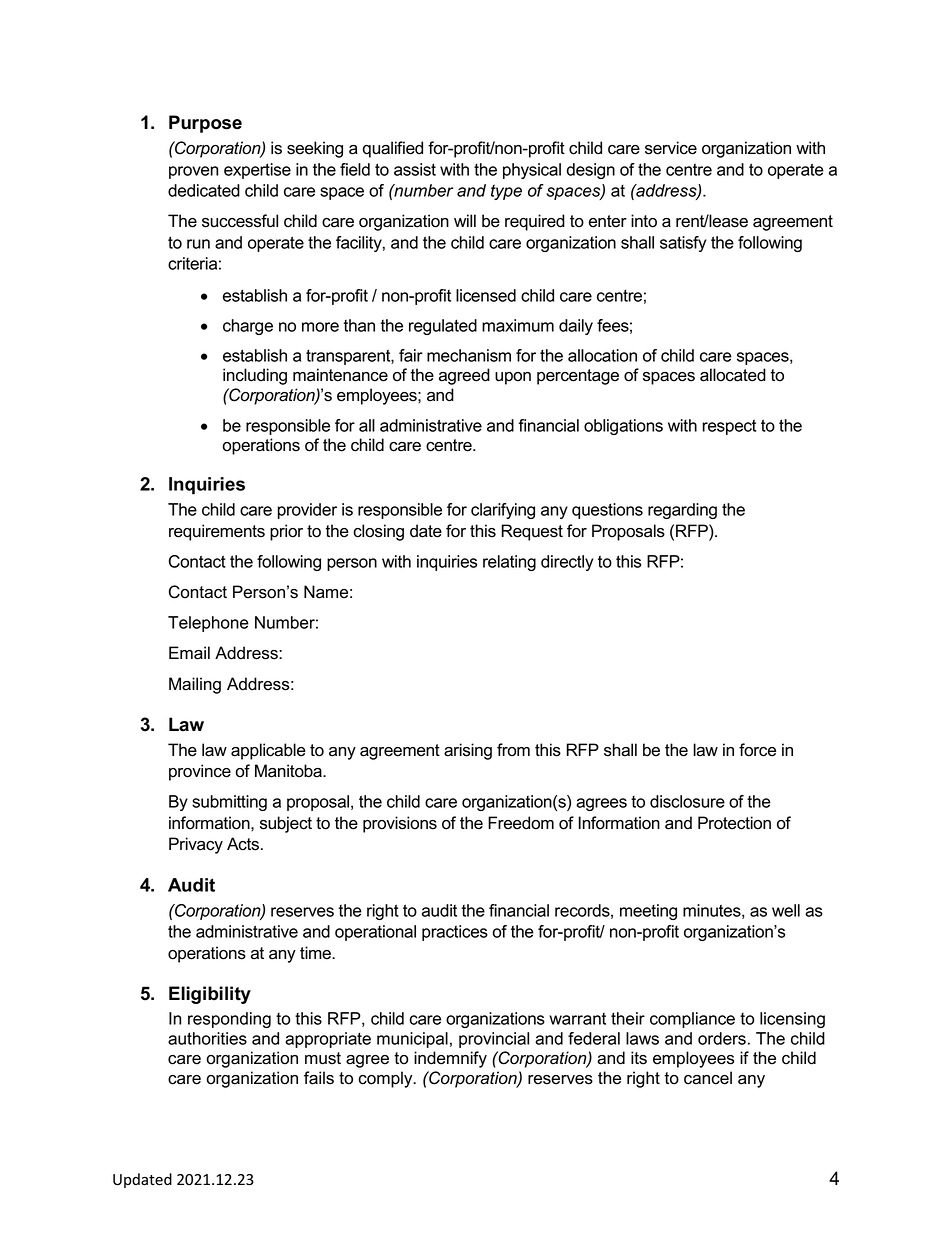  Describe the element at coordinates (257, 171) in the screenshot. I see `expertise` at that location.
